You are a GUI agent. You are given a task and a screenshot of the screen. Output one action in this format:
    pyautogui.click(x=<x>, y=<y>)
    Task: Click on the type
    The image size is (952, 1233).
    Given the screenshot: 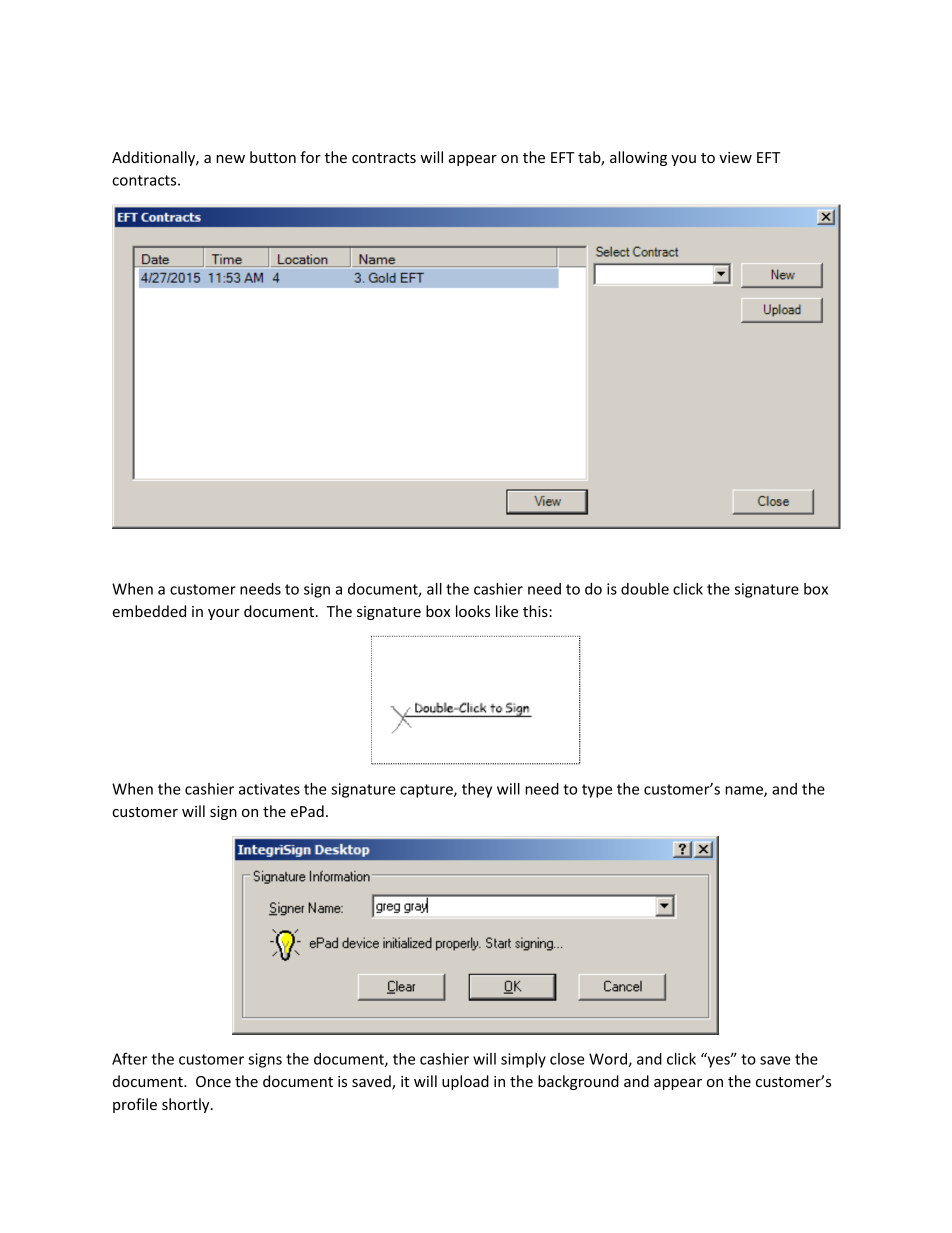 What is the action you would take?
    pyautogui.click(x=597, y=791)
